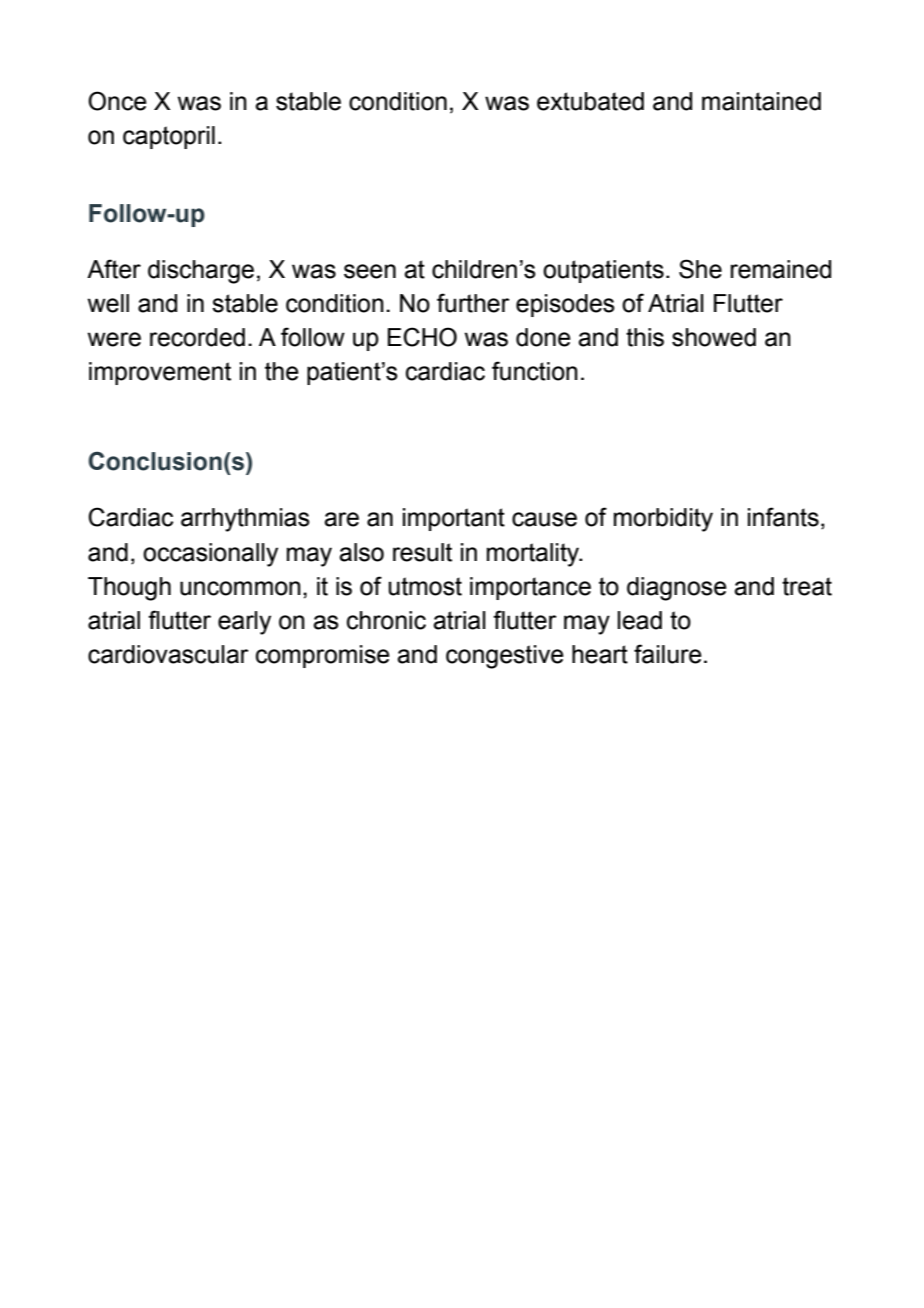  I want to click on cardiovascular, so click(168, 654).
